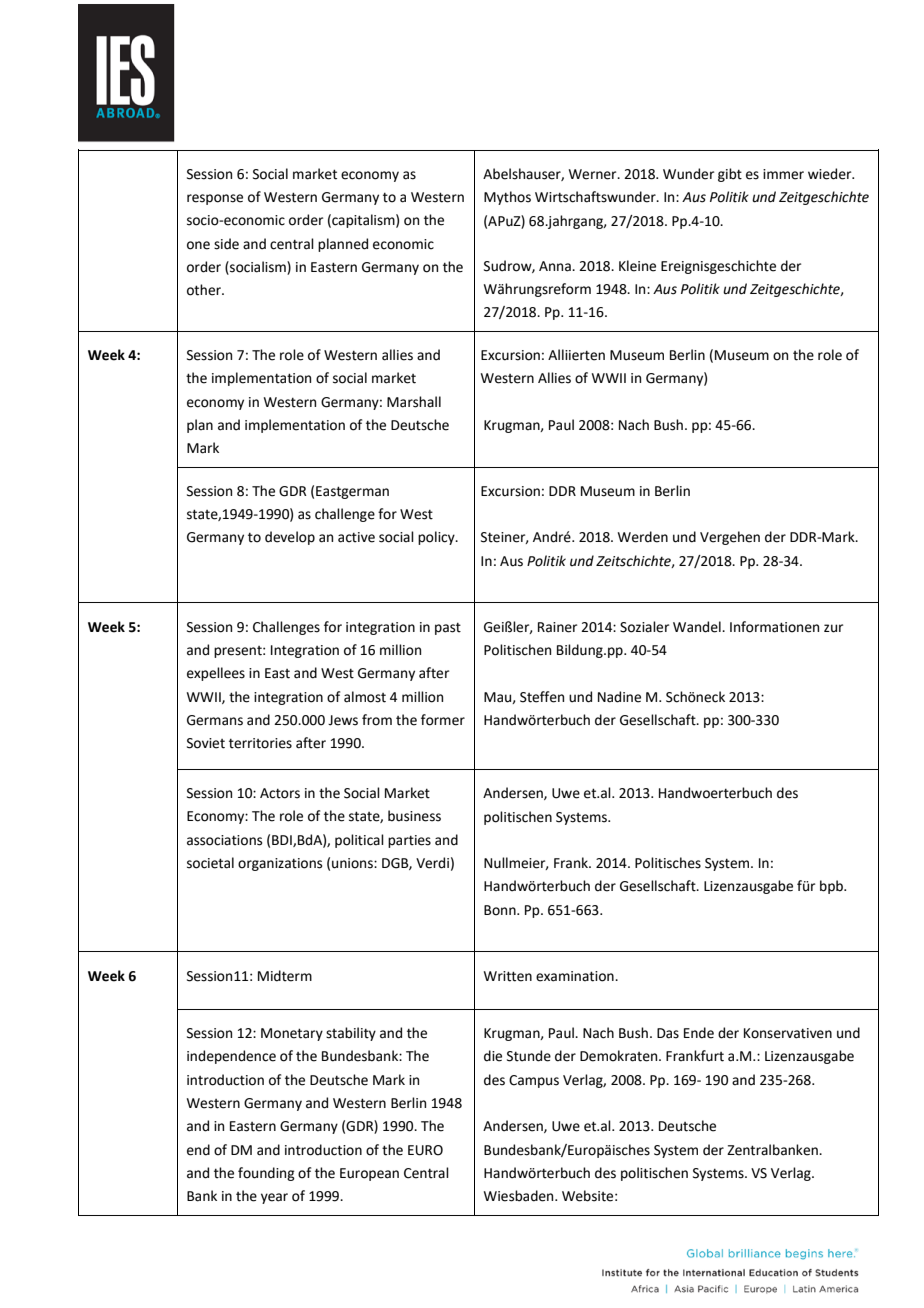 The image size is (924, 1308). I want to click on immer, so click(783, 174).
